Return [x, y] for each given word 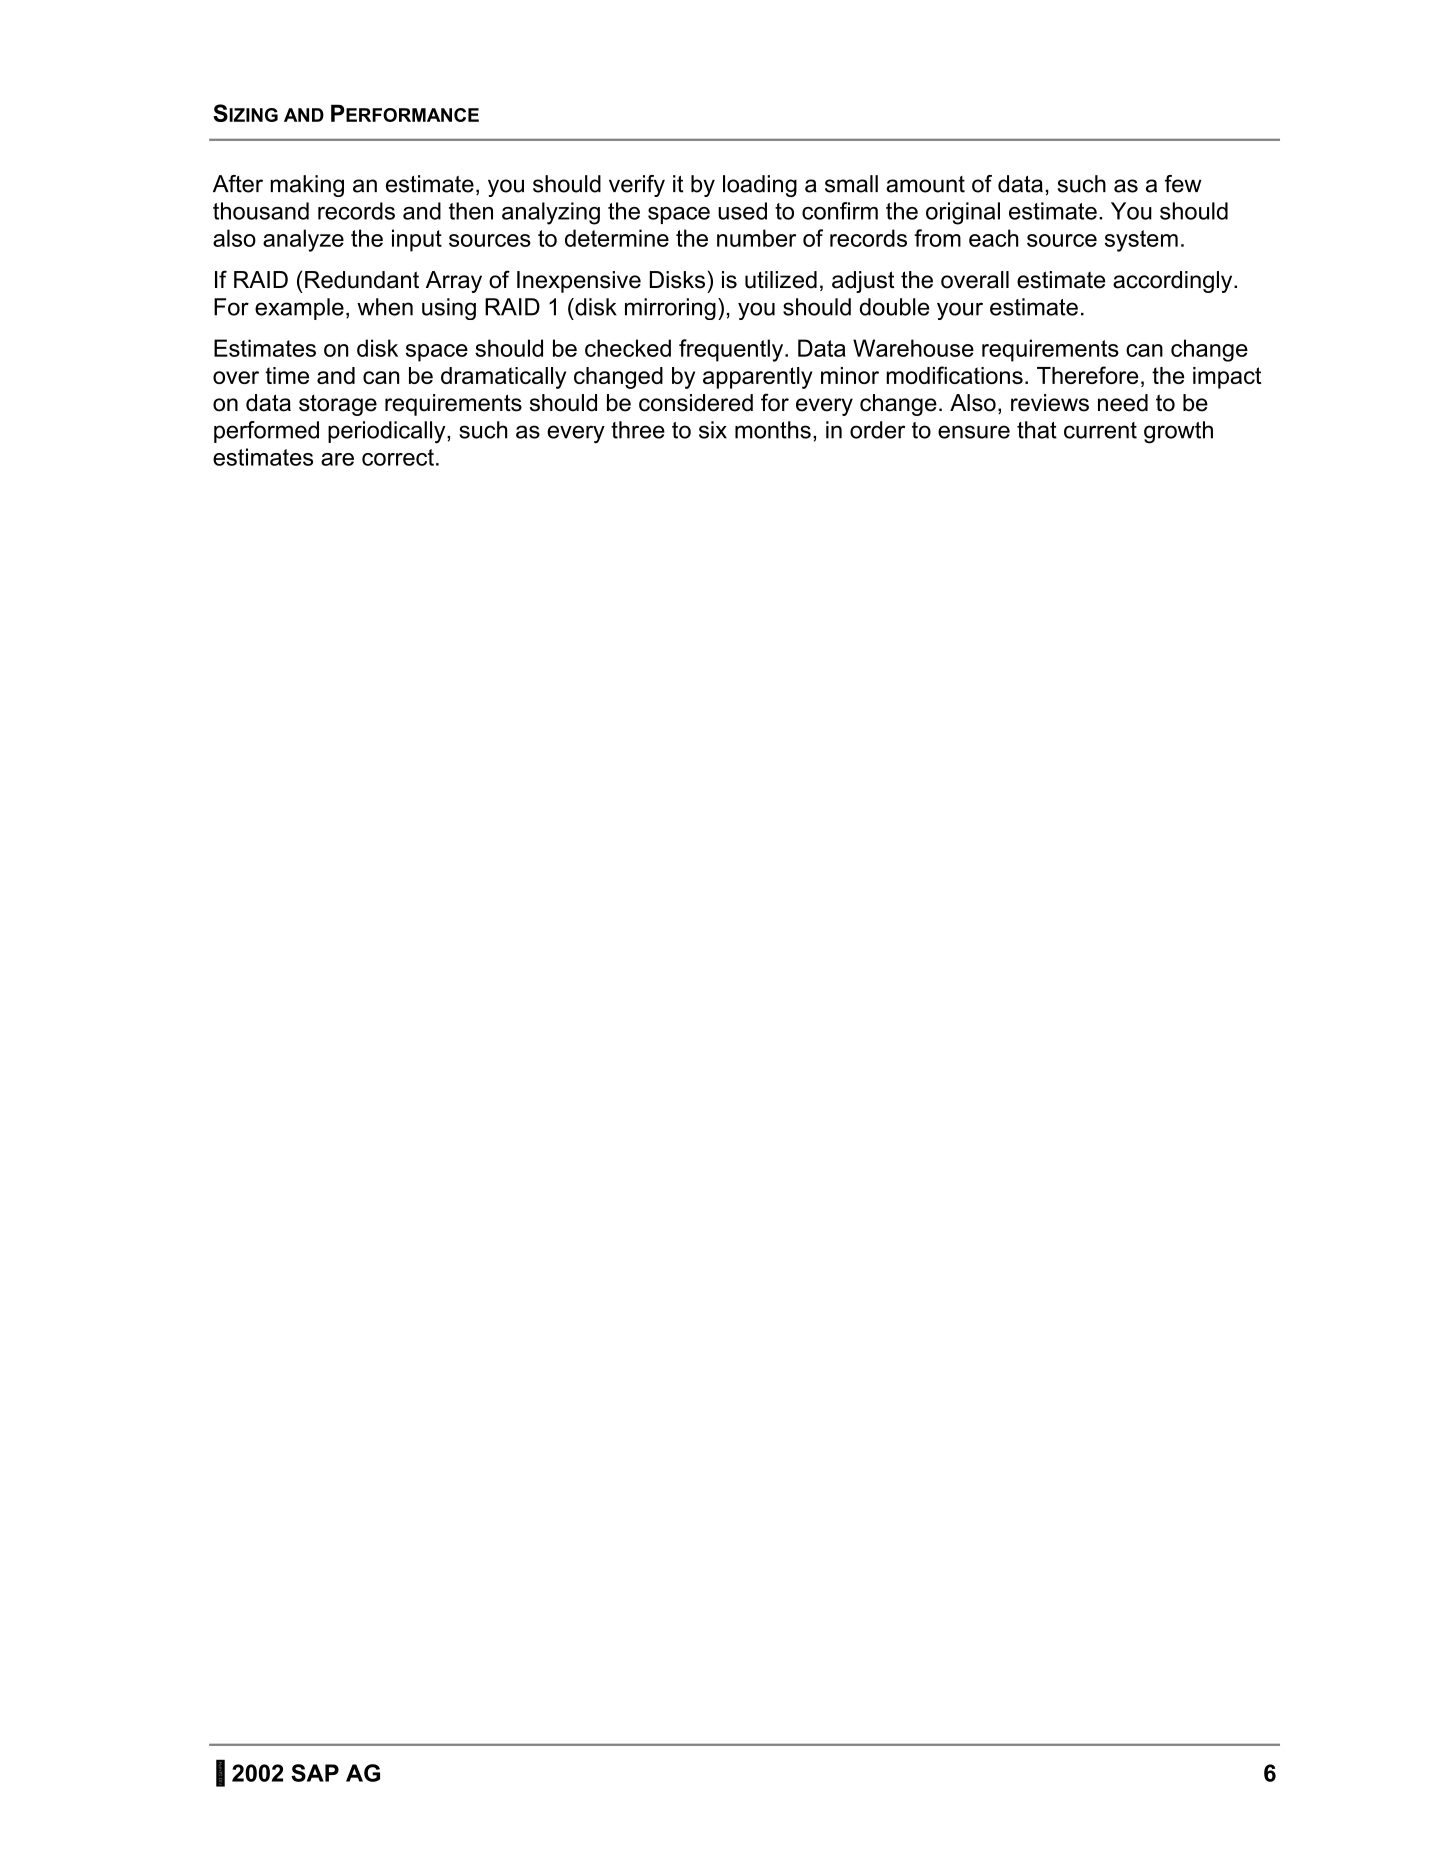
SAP [315, 1773]
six [713, 430]
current [1100, 430]
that [1037, 430]
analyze [303, 240]
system [1141, 241]
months [773, 430]
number [756, 238]
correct [398, 457]
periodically [388, 432]
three [638, 430]
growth [1178, 432]
